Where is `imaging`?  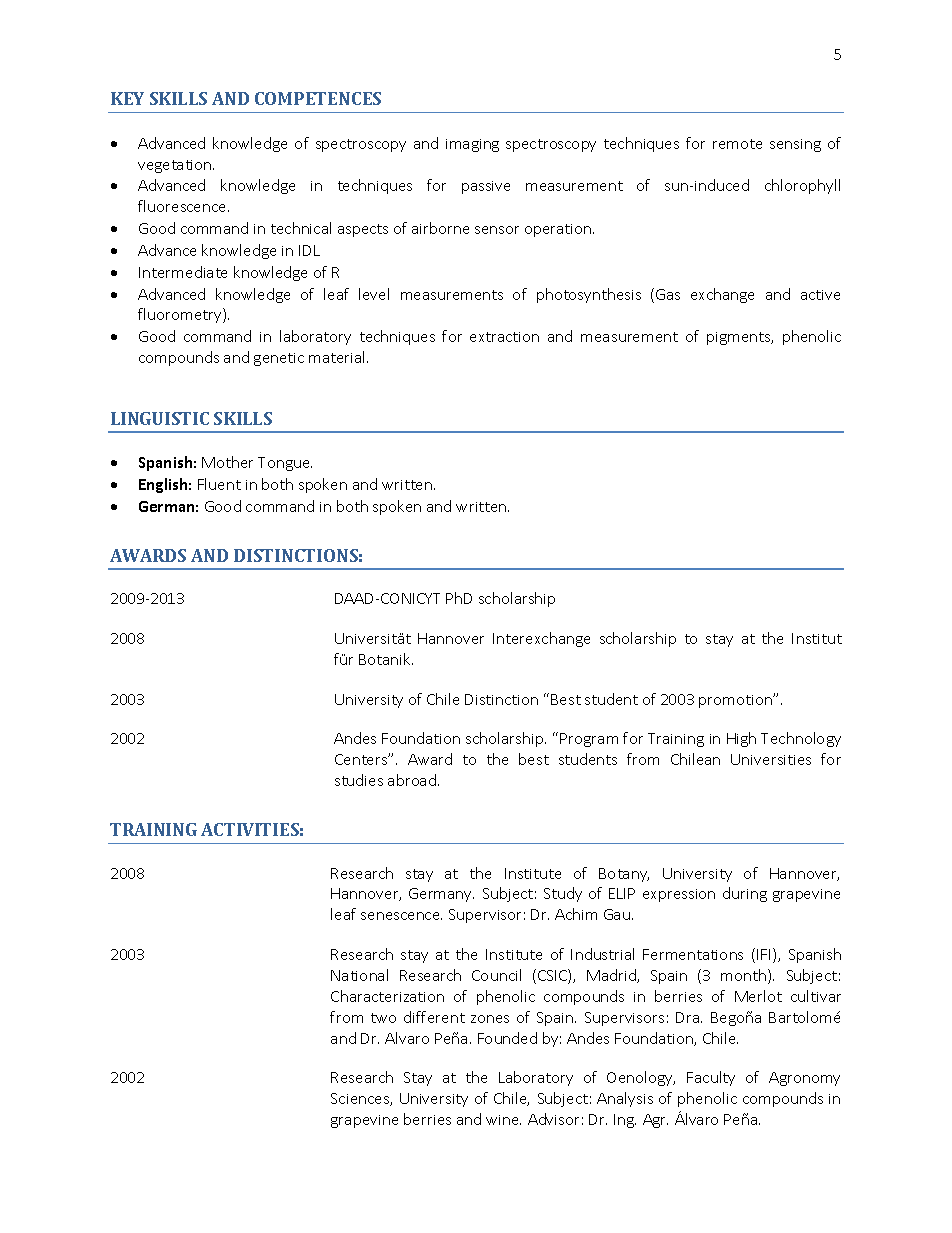
imaging is located at coordinates (472, 145).
